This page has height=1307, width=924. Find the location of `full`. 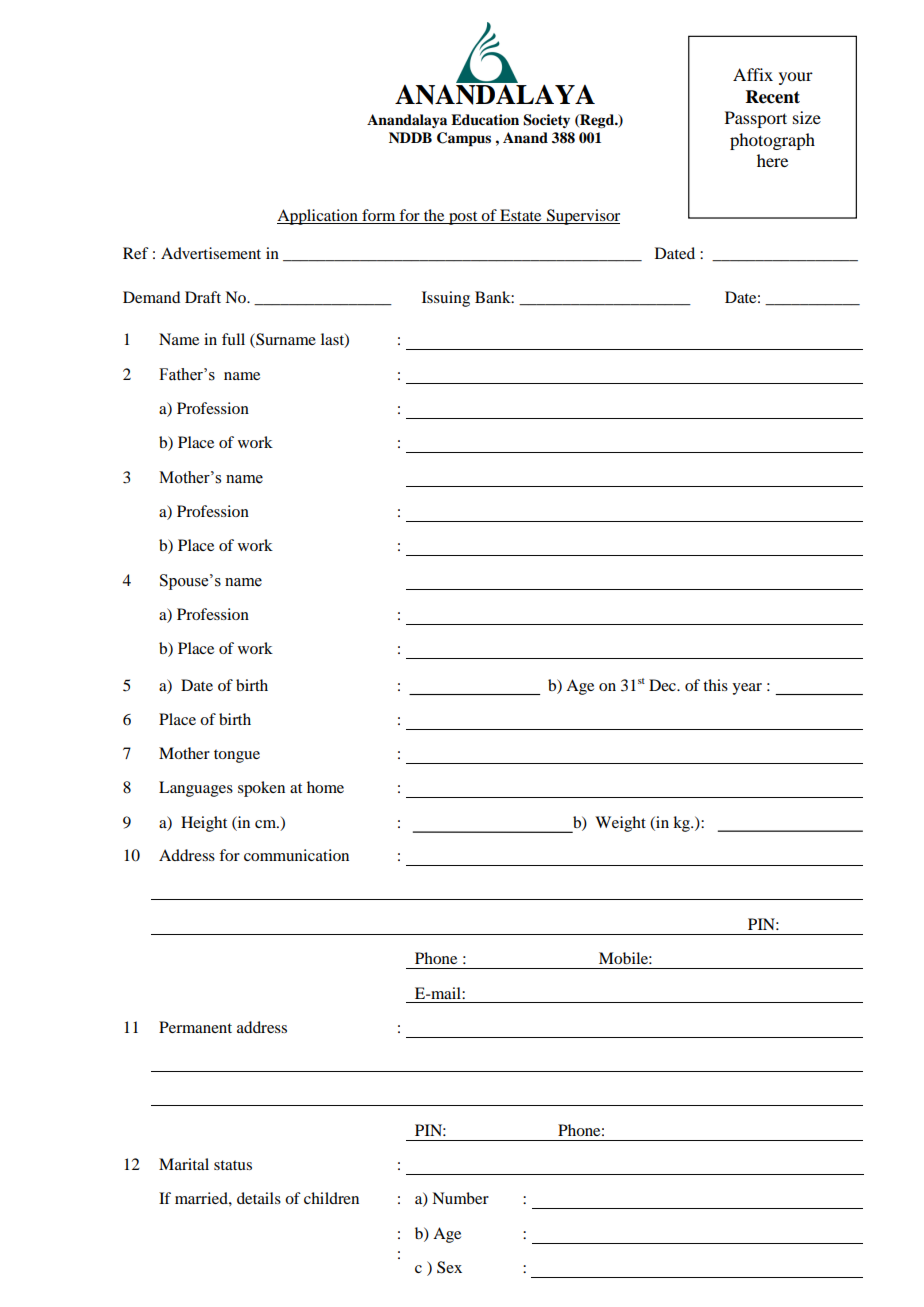

full is located at coordinates (233, 339).
